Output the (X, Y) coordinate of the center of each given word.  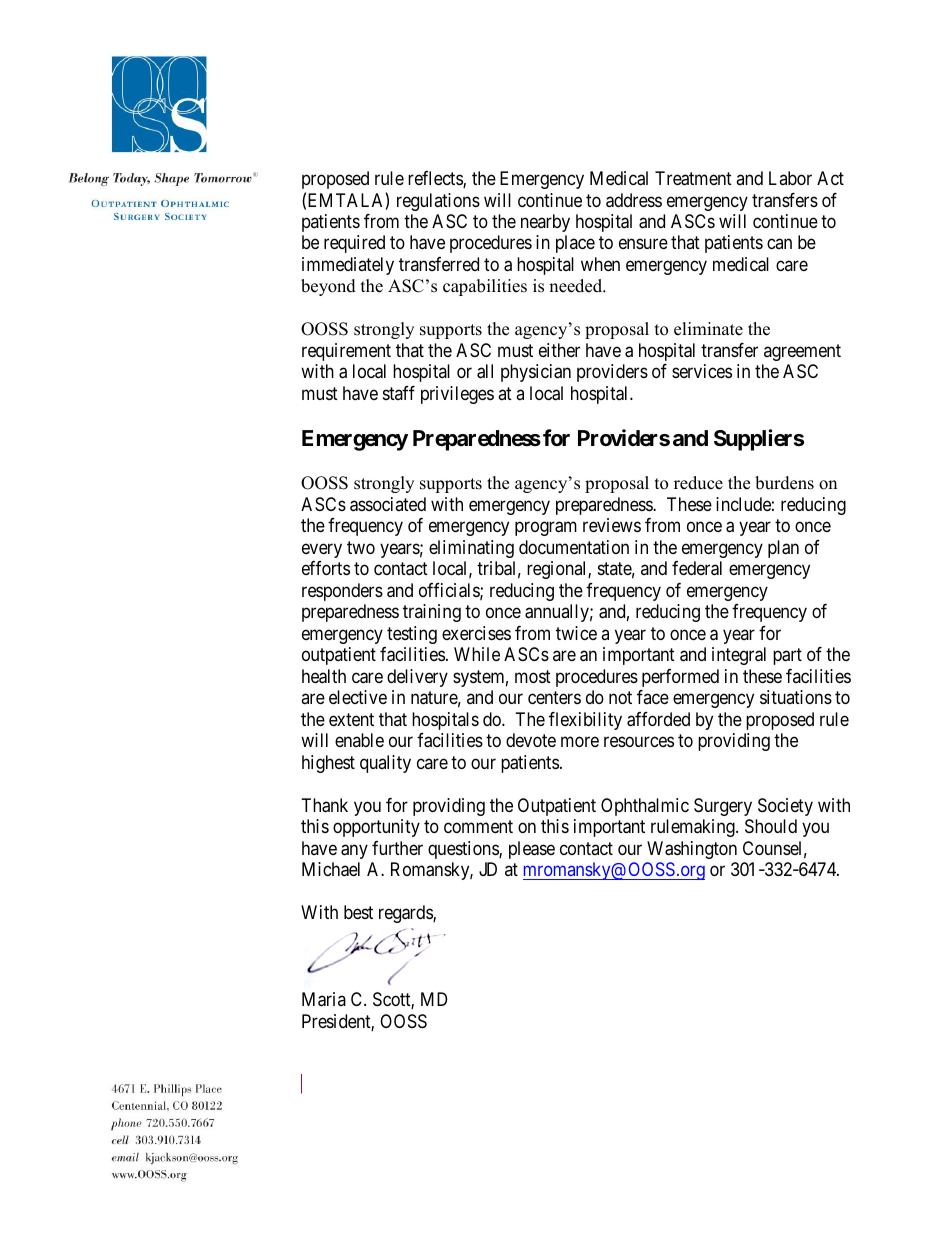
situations (796, 697)
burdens (784, 483)
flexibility (585, 721)
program (546, 529)
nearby (545, 223)
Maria (324, 999)
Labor (790, 178)
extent (351, 719)
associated (388, 504)
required (354, 244)
